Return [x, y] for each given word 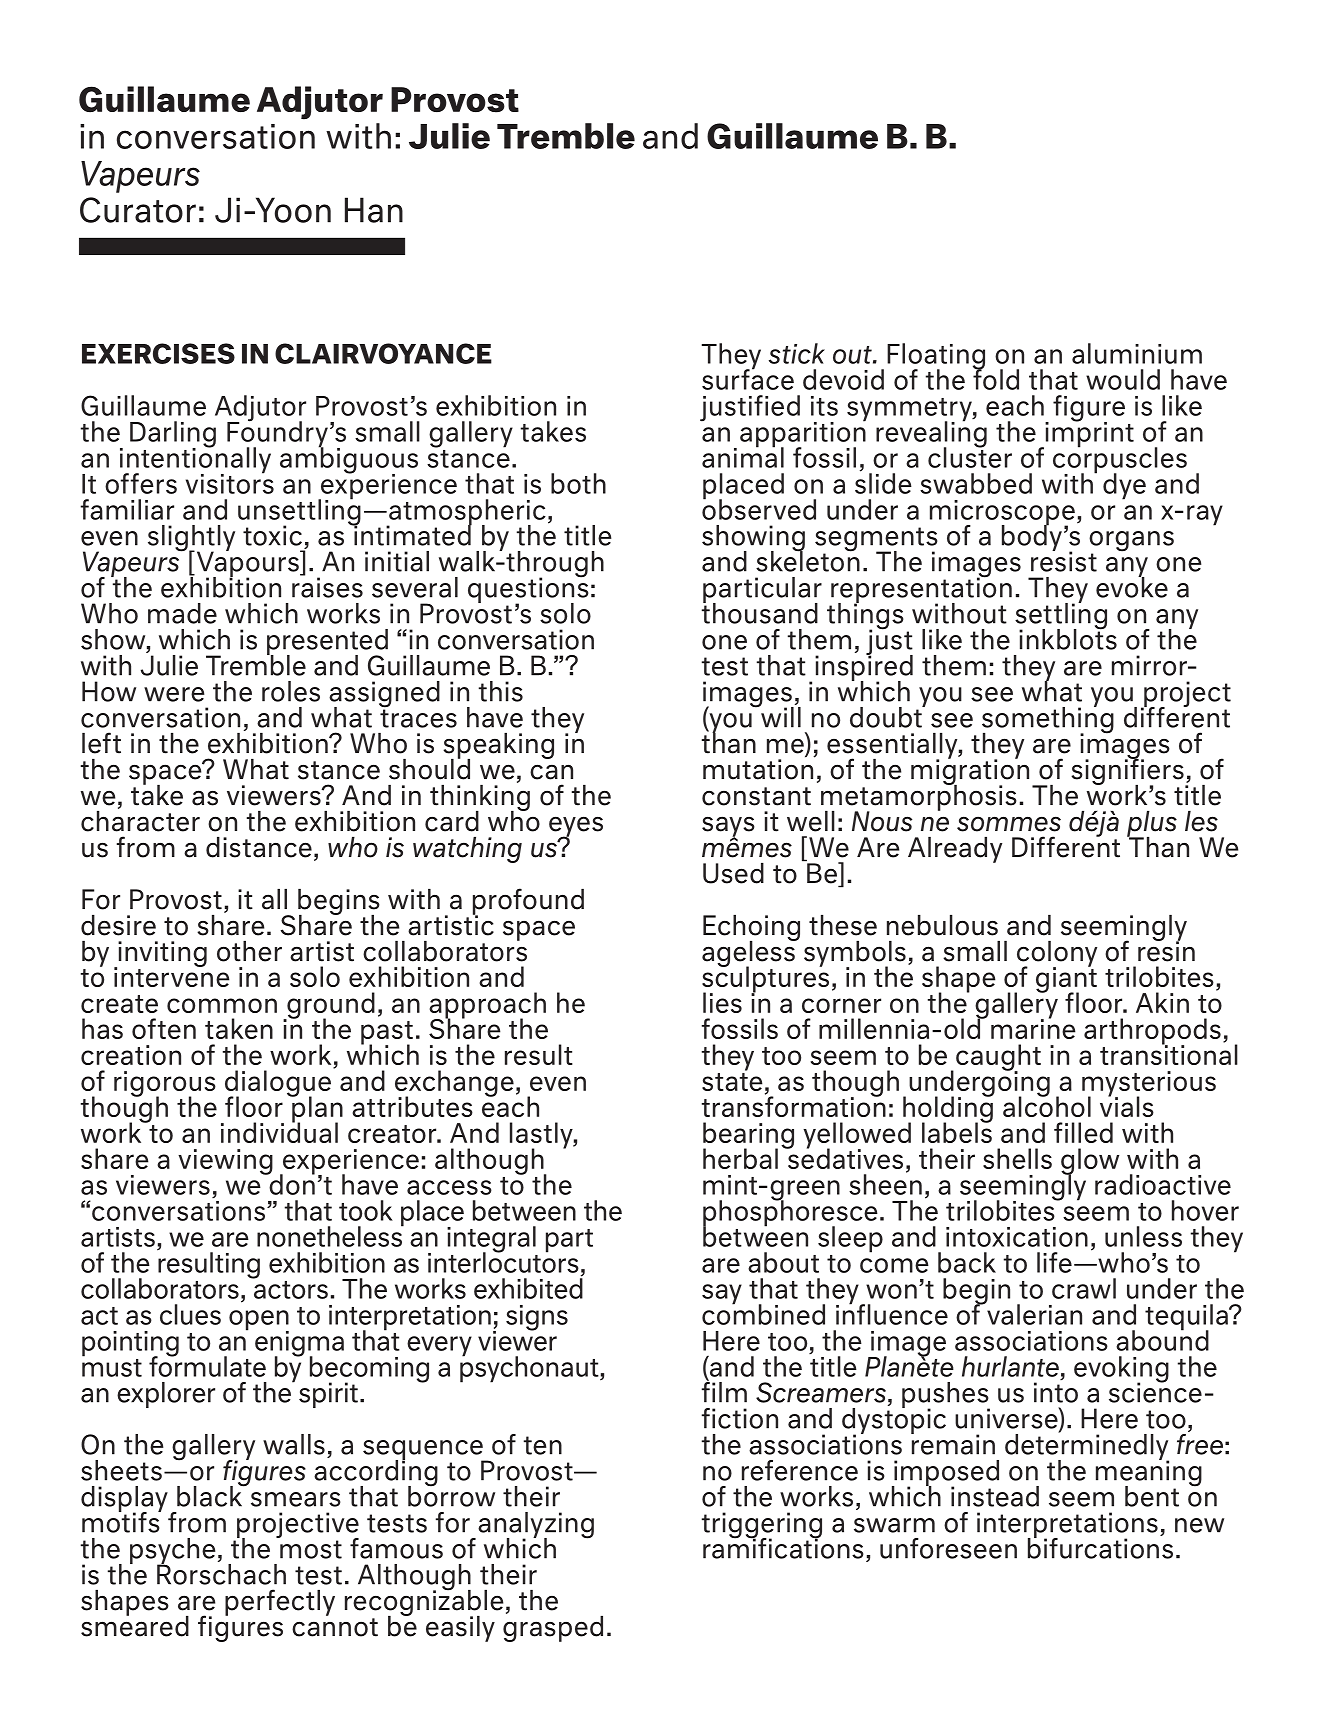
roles [291, 691]
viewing [225, 1162]
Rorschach [221, 1573]
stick [797, 353]
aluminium [1137, 353]
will [780, 716]
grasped [553, 1627]
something [1048, 720]
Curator [138, 210]
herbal [740, 1158]
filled [1083, 1132]
